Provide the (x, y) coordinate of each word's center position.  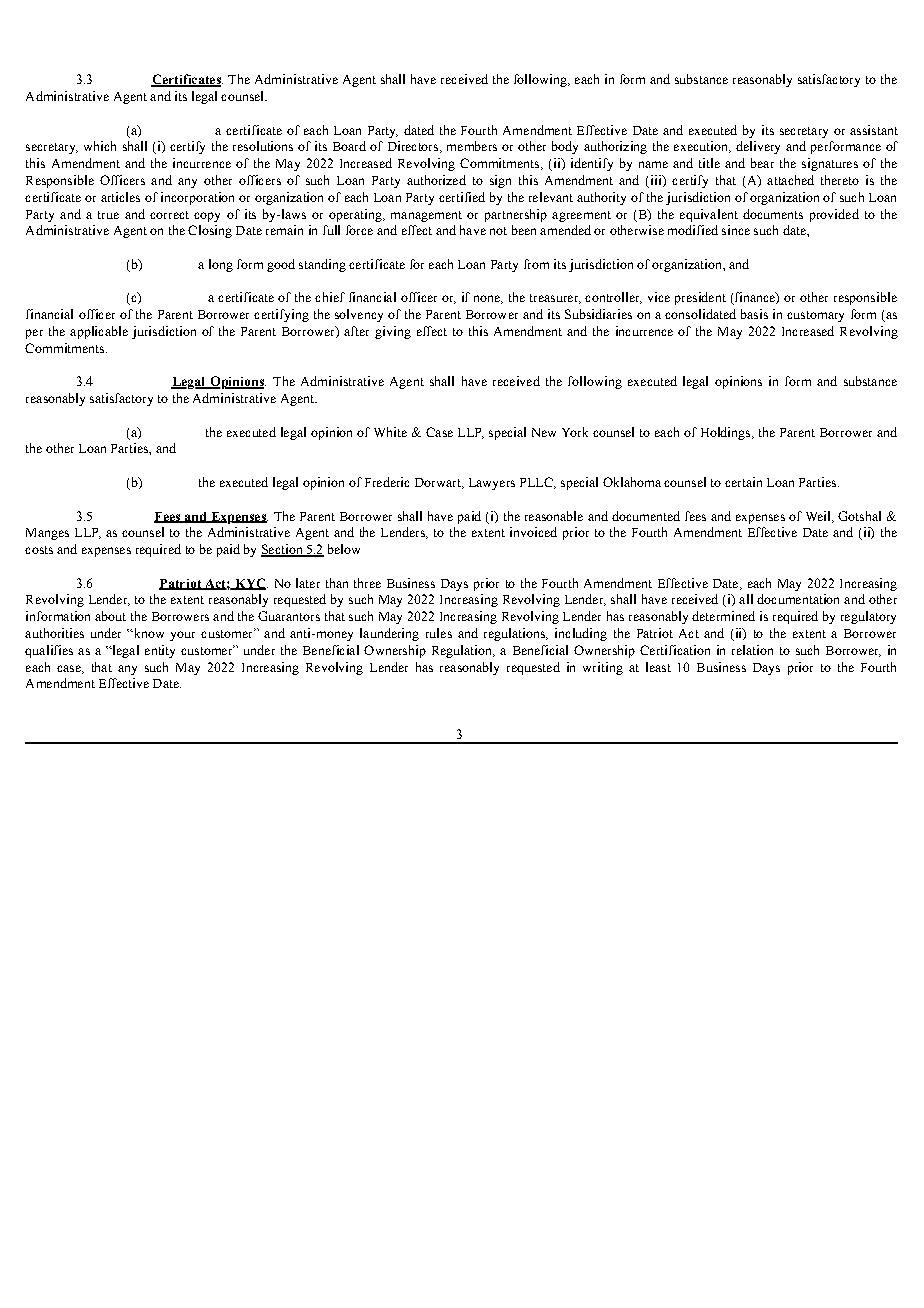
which (100, 146)
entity (160, 651)
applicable (99, 332)
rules (439, 633)
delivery (758, 147)
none (488, 299)
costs (39, 550)
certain (743, 482)
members (472, 146)
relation (752, 650)
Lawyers (492, 484)
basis (754, 314)
